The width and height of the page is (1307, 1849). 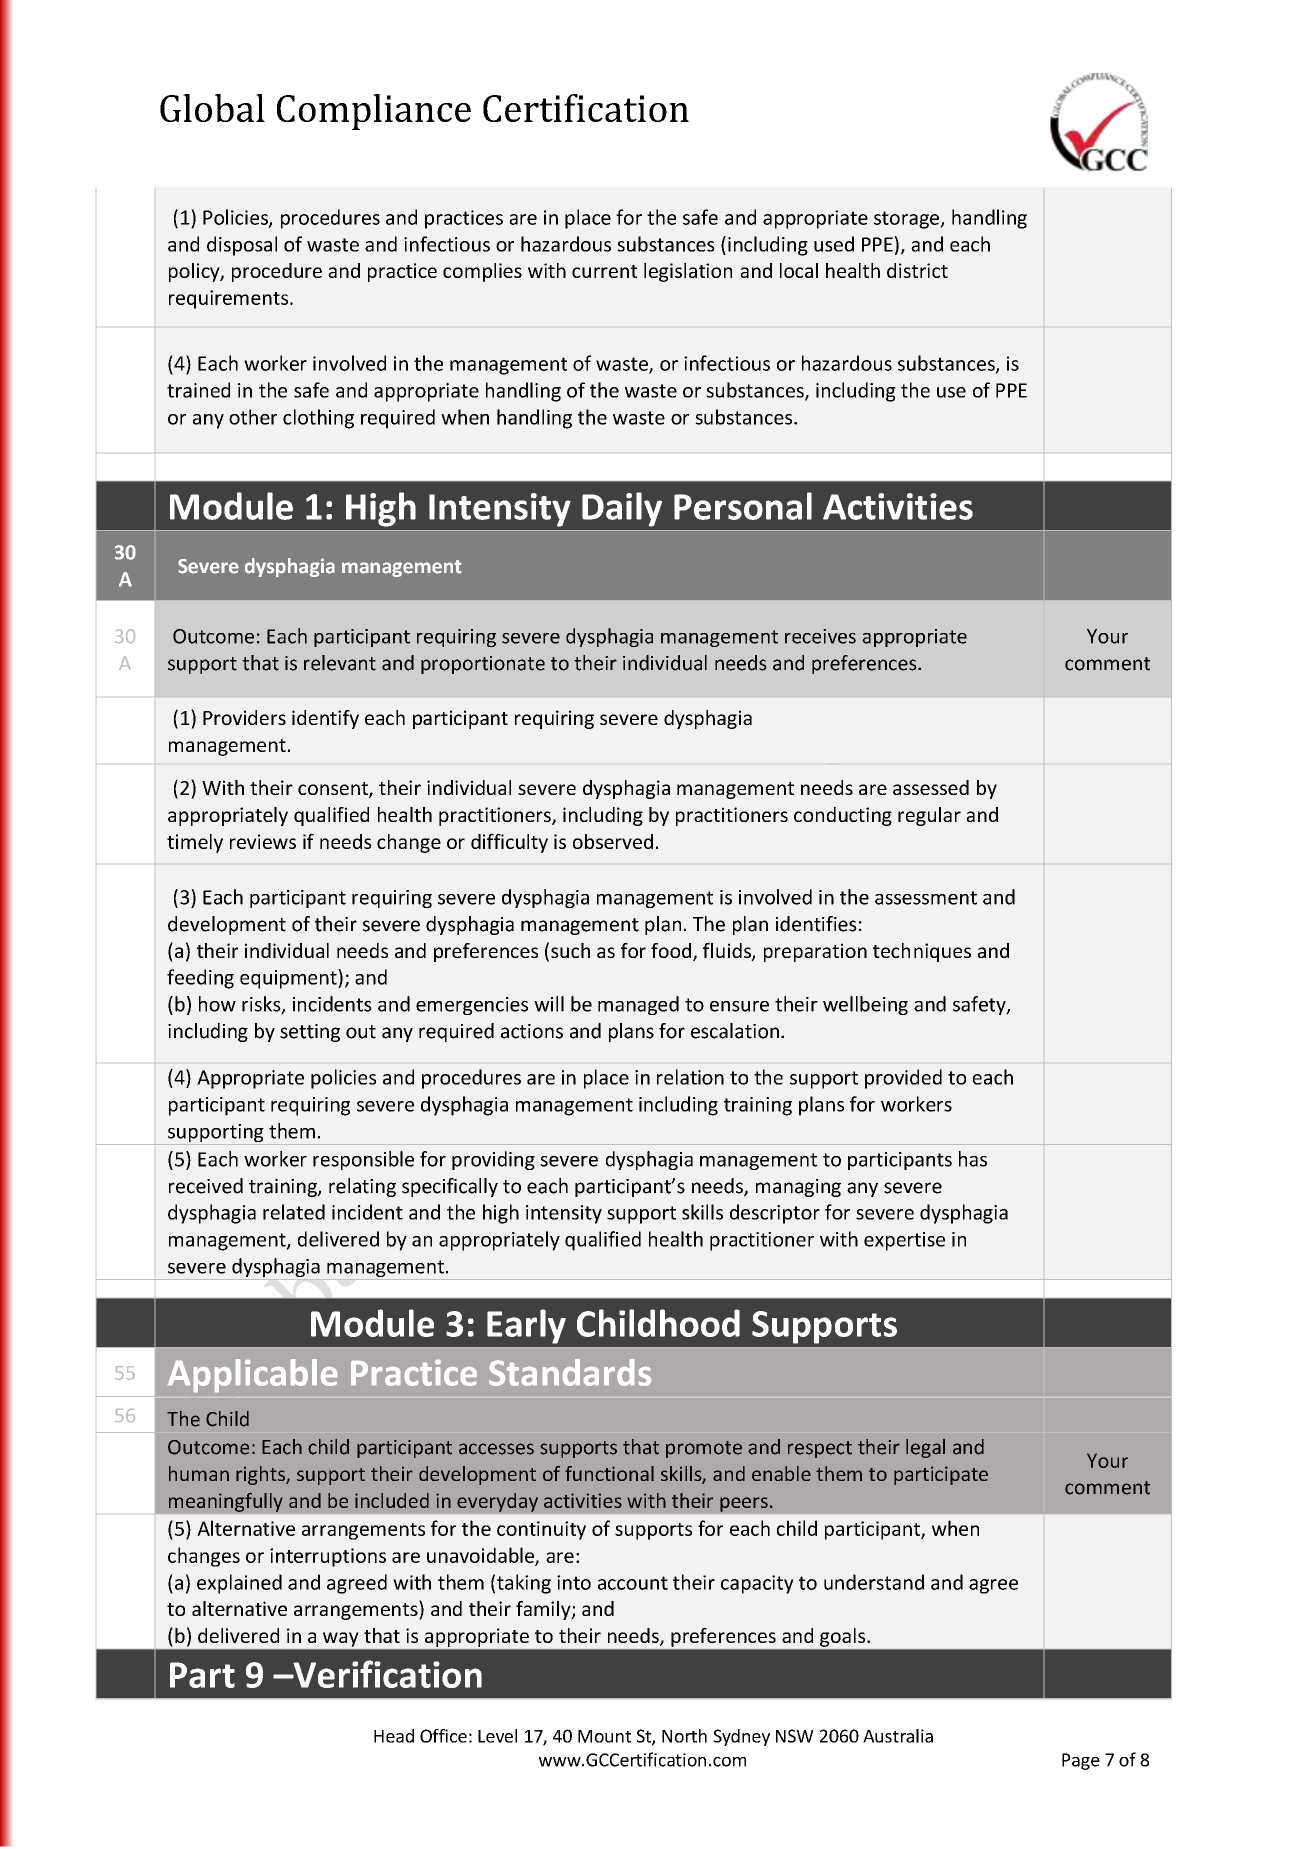 I want to click on food, so click(x=671, y=950).
